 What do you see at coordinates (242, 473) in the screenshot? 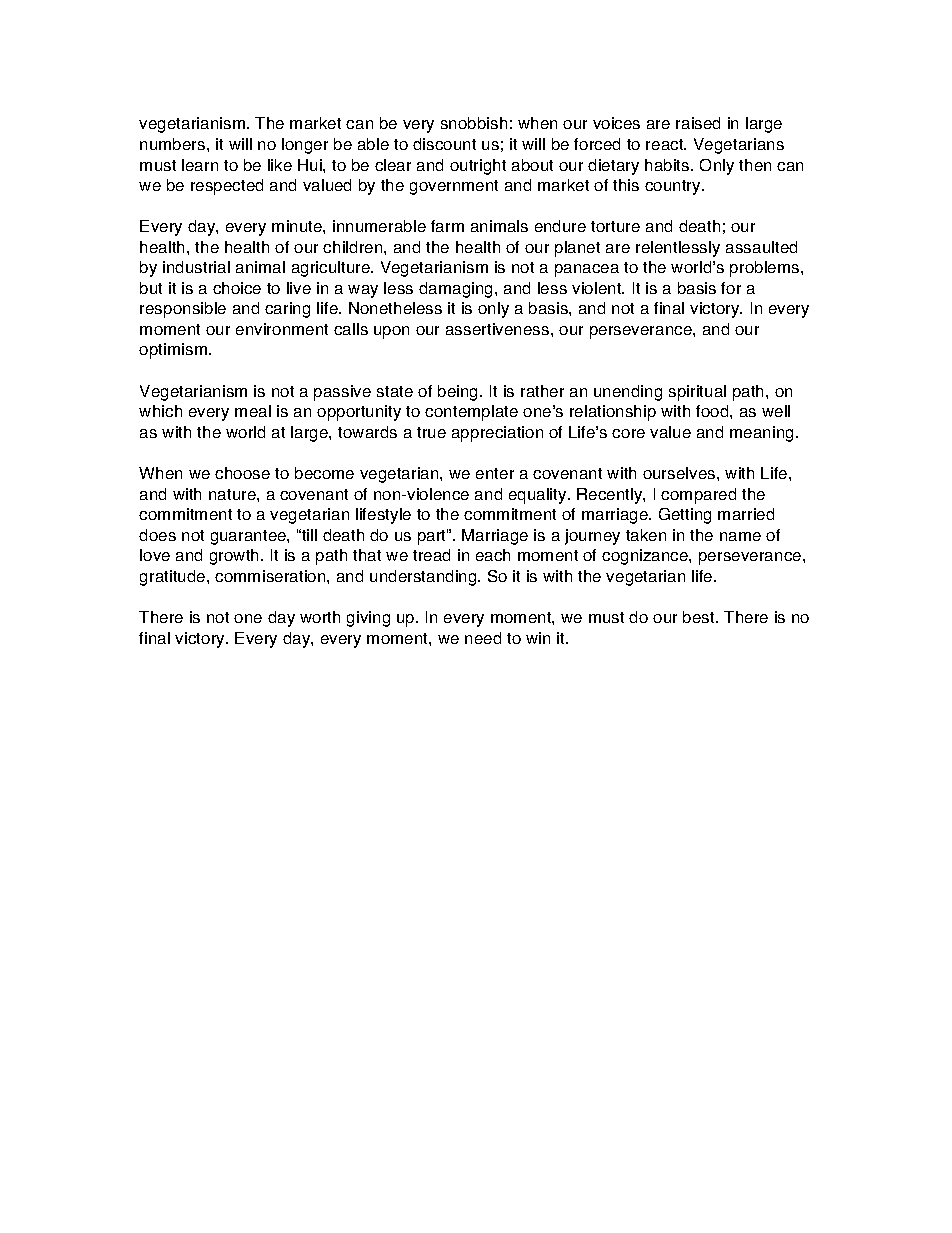
I see `choose` at bounding box center [242, 473].
